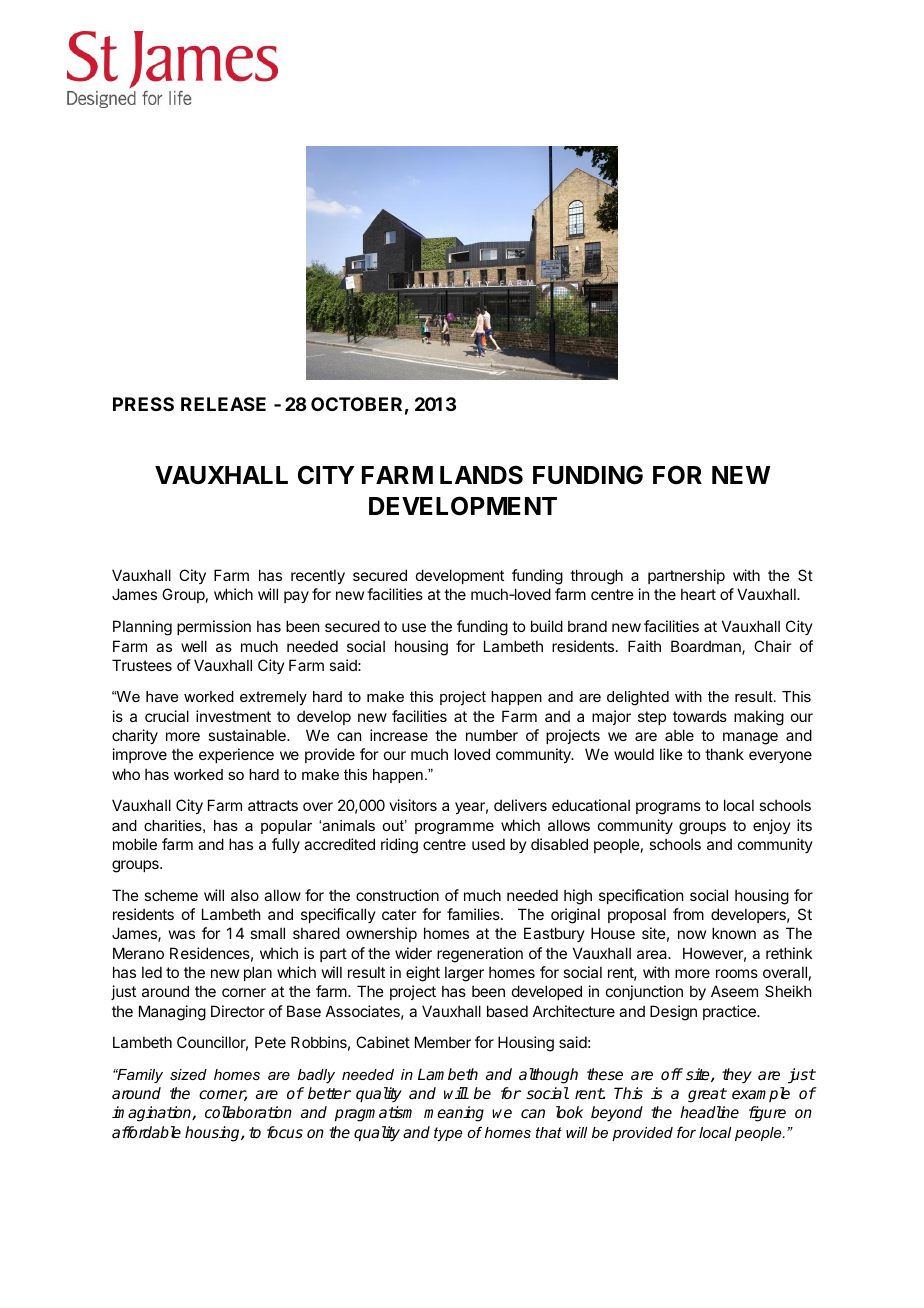 This screenshot has height=1308, width=924. I want to click on thank, so click(724, 754).
